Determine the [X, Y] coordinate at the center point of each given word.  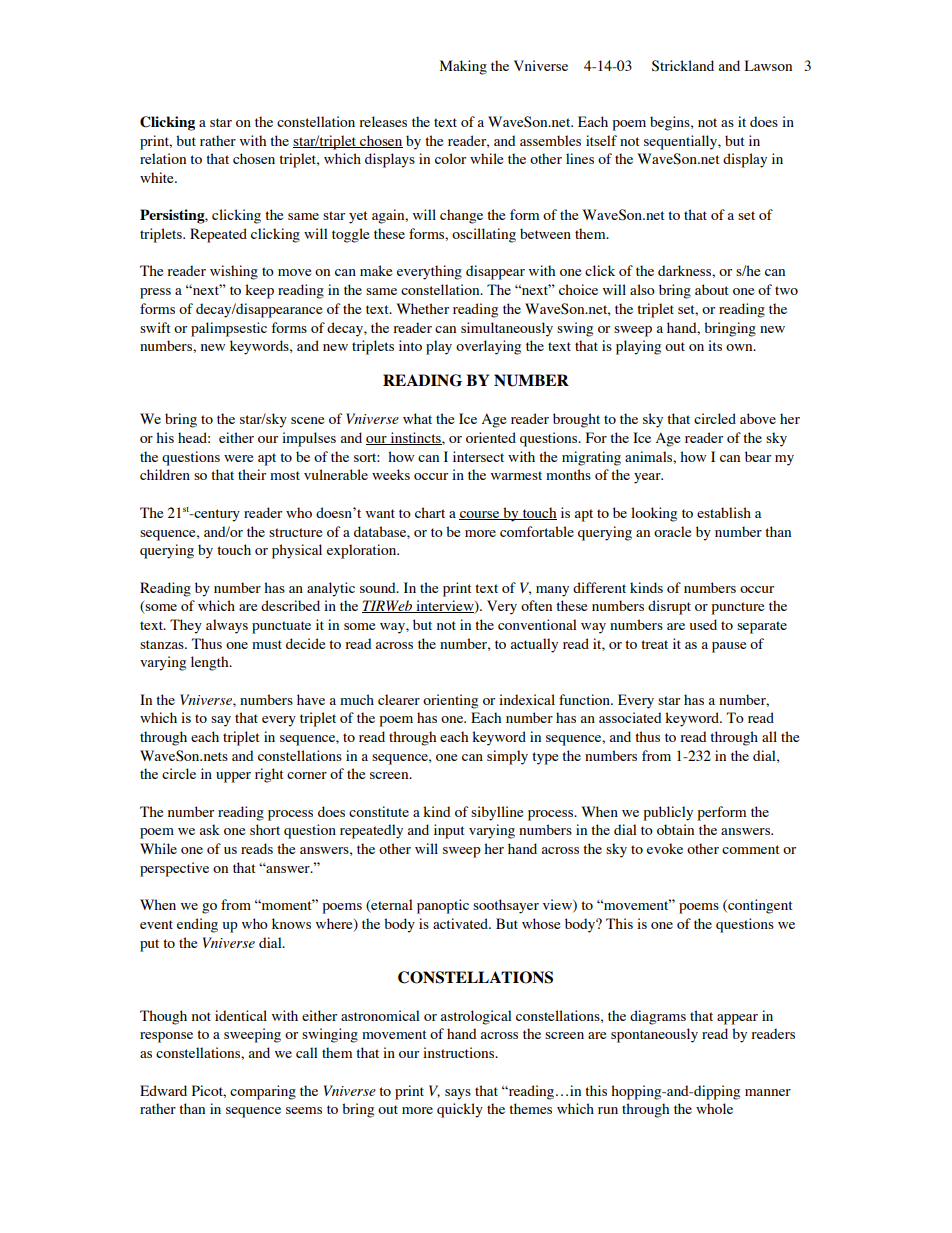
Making [463, 67]
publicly [668, 813]
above [758, 418]
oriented [491, 437]
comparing [263, 1092]
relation [163, 158]
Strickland [683, 66]
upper [233, 777]
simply [507, 757]
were [238, 458]
